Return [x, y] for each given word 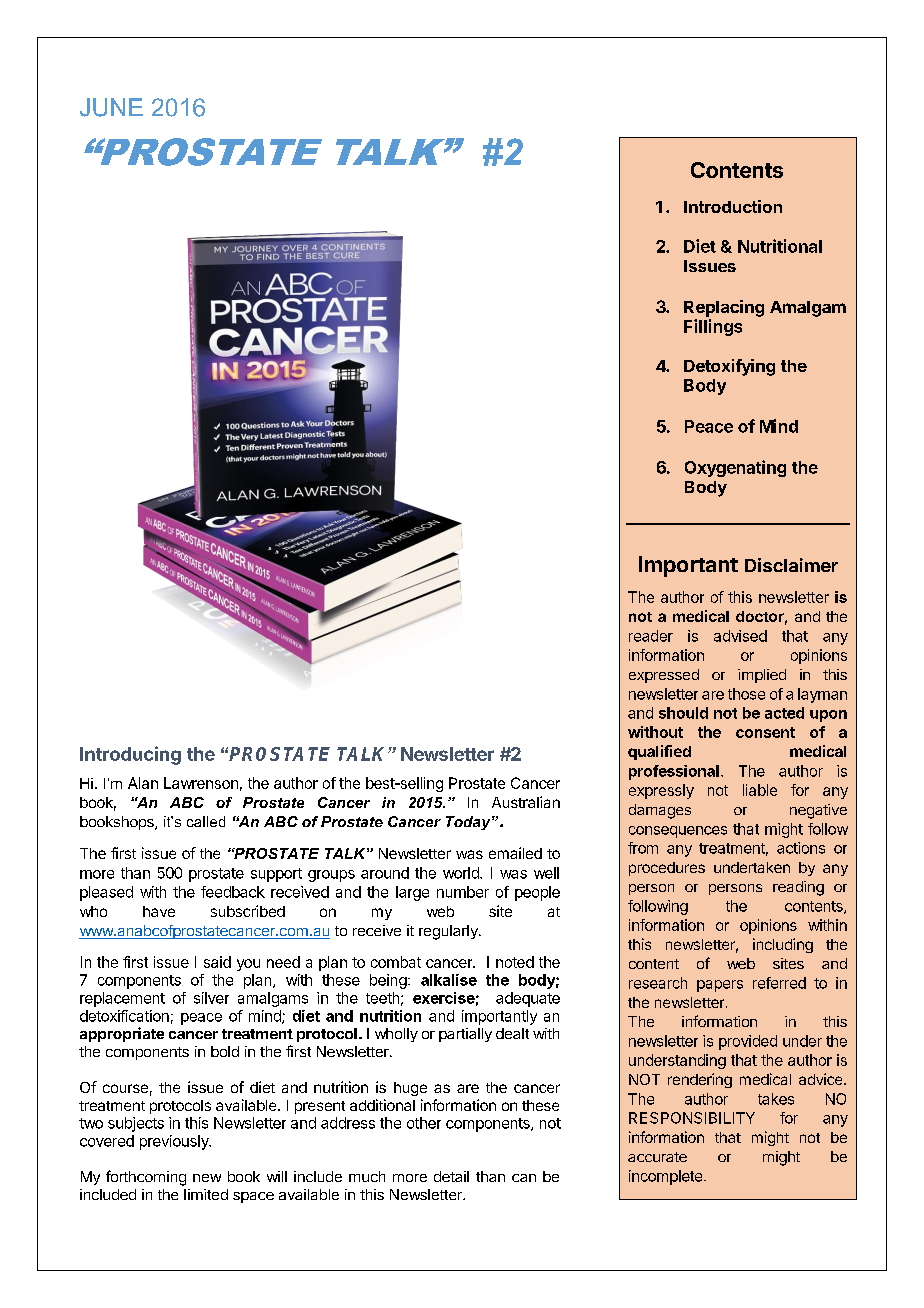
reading [798, 888]
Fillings [713, 327]
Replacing [724, 308]
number [463, 892]
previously [175, 1142]
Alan [143, 783]
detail [451, 1176]
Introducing [130, 755]
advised [740, 636]
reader [651, 636]
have [159, 911]
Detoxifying [729, 367]
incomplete [667, 1177]
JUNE [111, 107]
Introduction [733, 206]
